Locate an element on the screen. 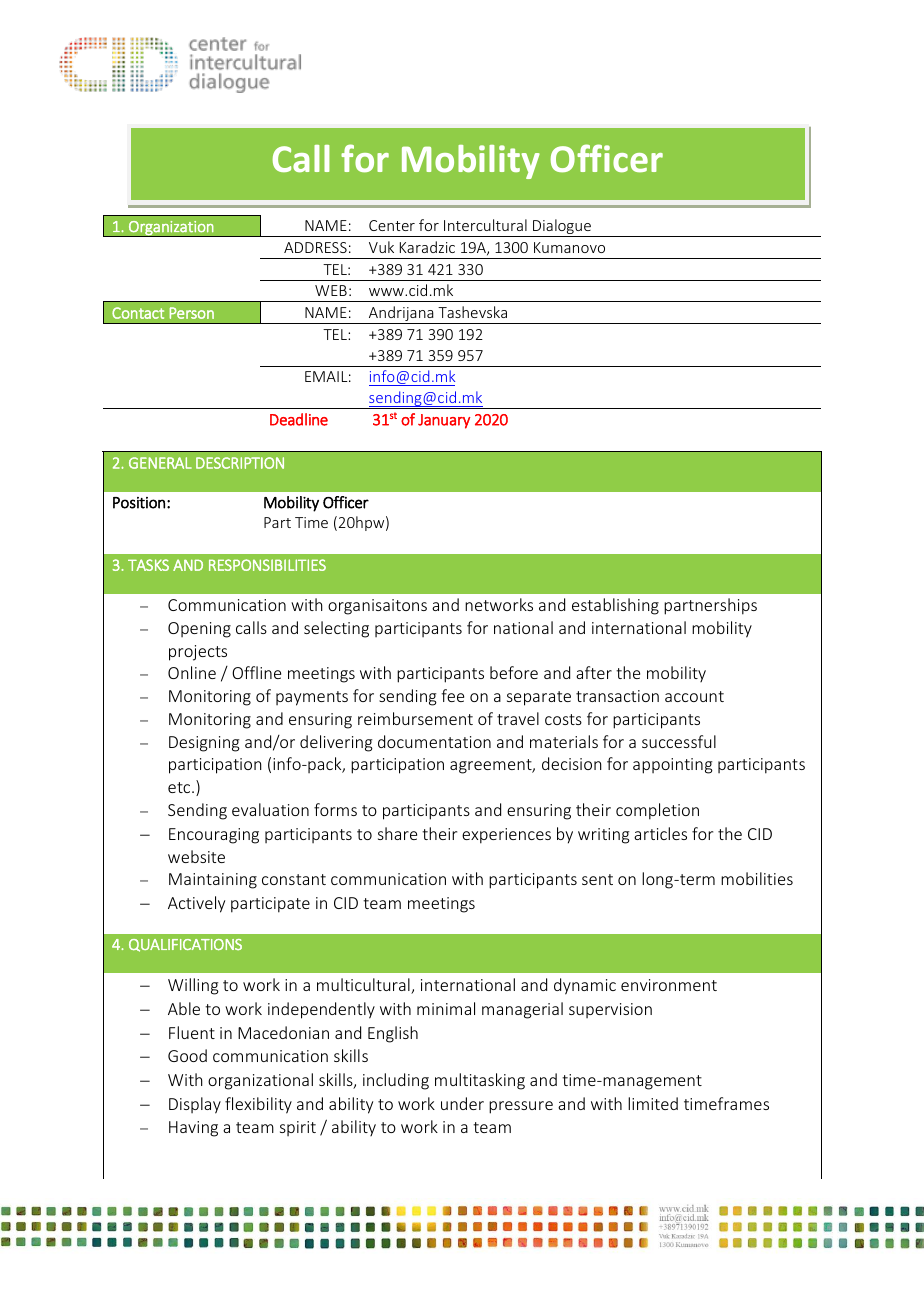 This screenshot has height=1308, width=924. Display is located at coordinates (195, 1105).
